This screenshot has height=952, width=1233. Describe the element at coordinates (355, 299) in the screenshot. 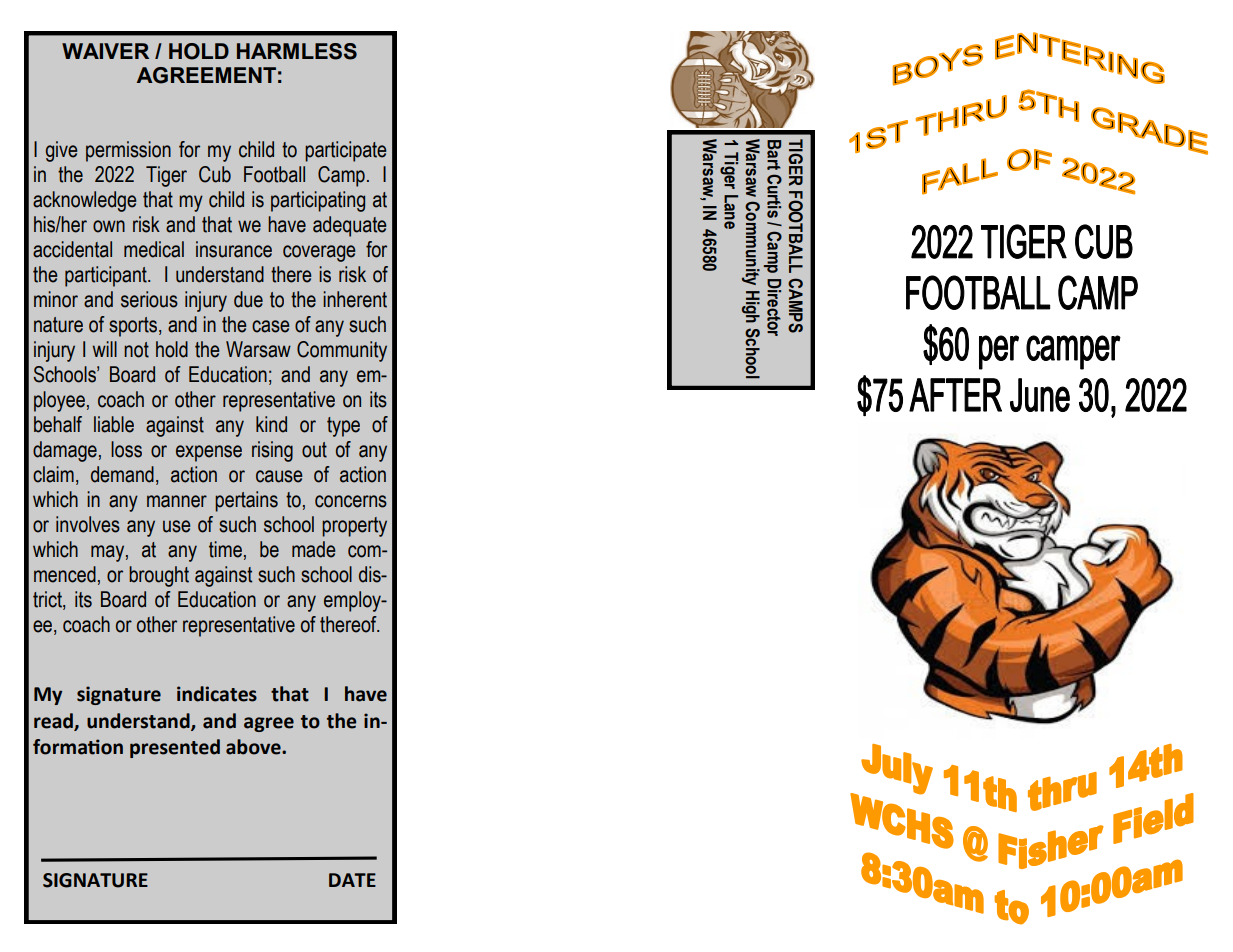

I see `inherent` at that location.
